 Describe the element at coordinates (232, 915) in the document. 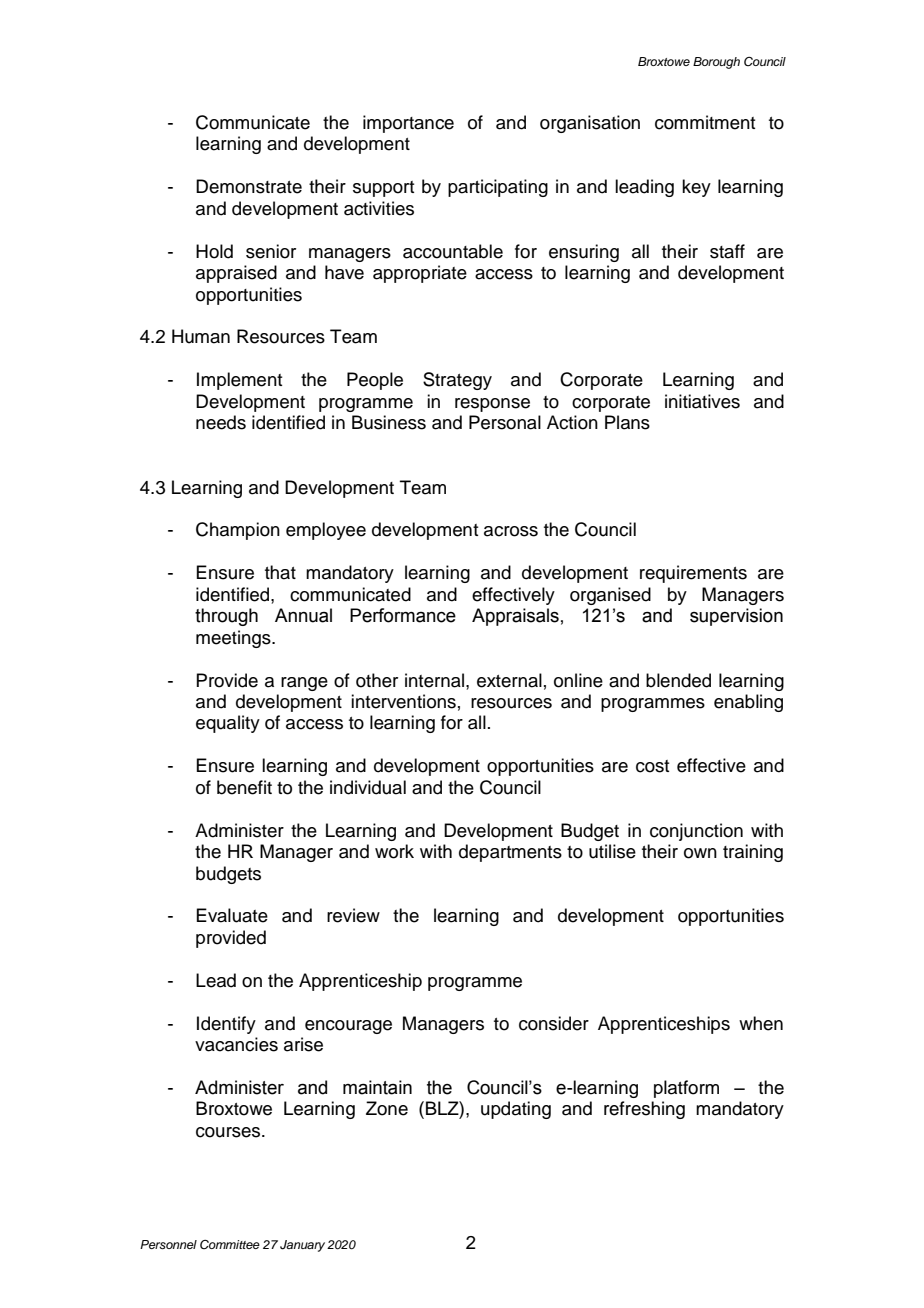

I see `Evaluate` at that location.
